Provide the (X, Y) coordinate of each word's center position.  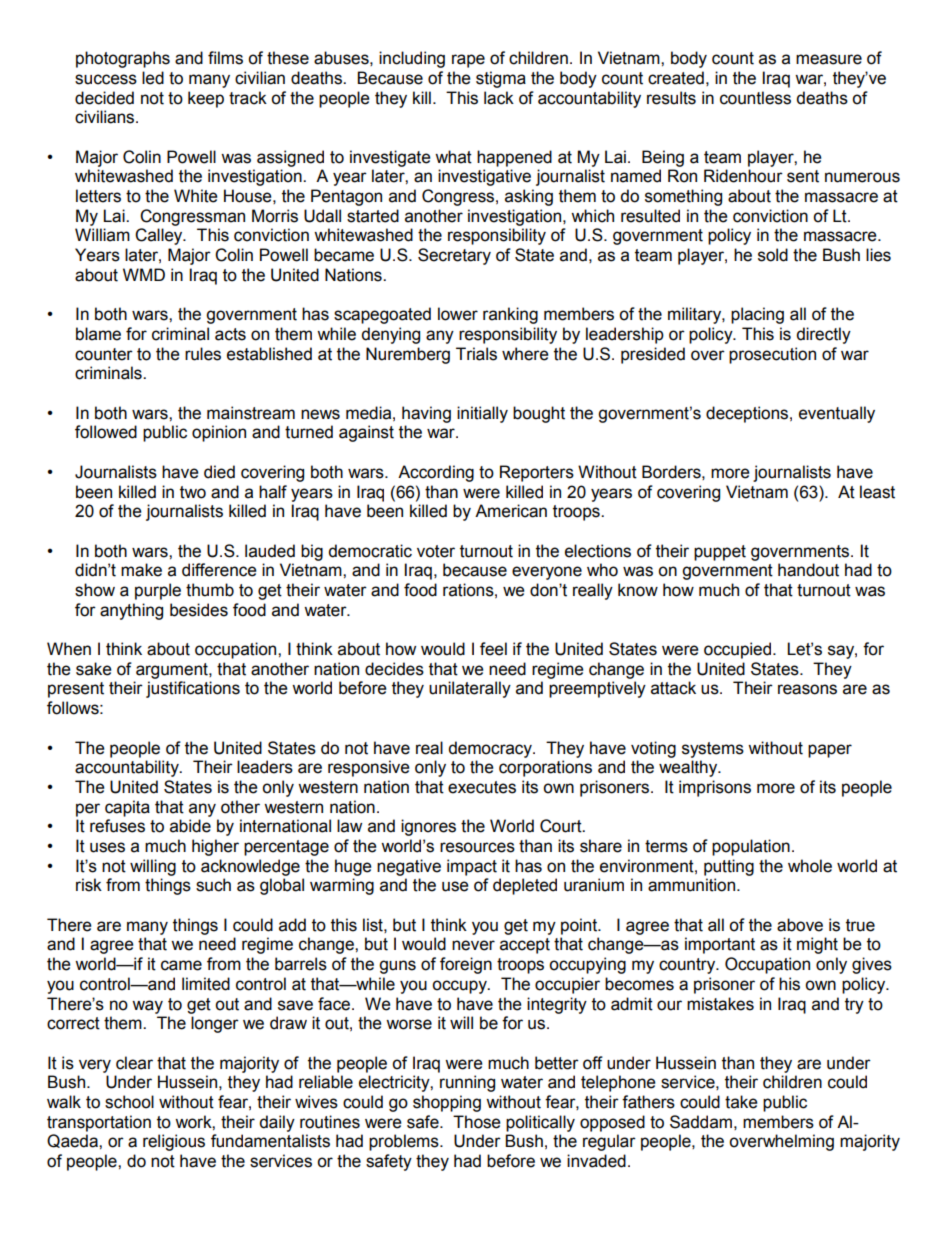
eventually (837, 414)
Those (477, 1122)
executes (482, 787)
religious (174, 1142)
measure (829, 59)
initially (482, 414)
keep (206, 99)
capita (127, 808)
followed (106, 432)
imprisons (715, 788)
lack (499, 98)
